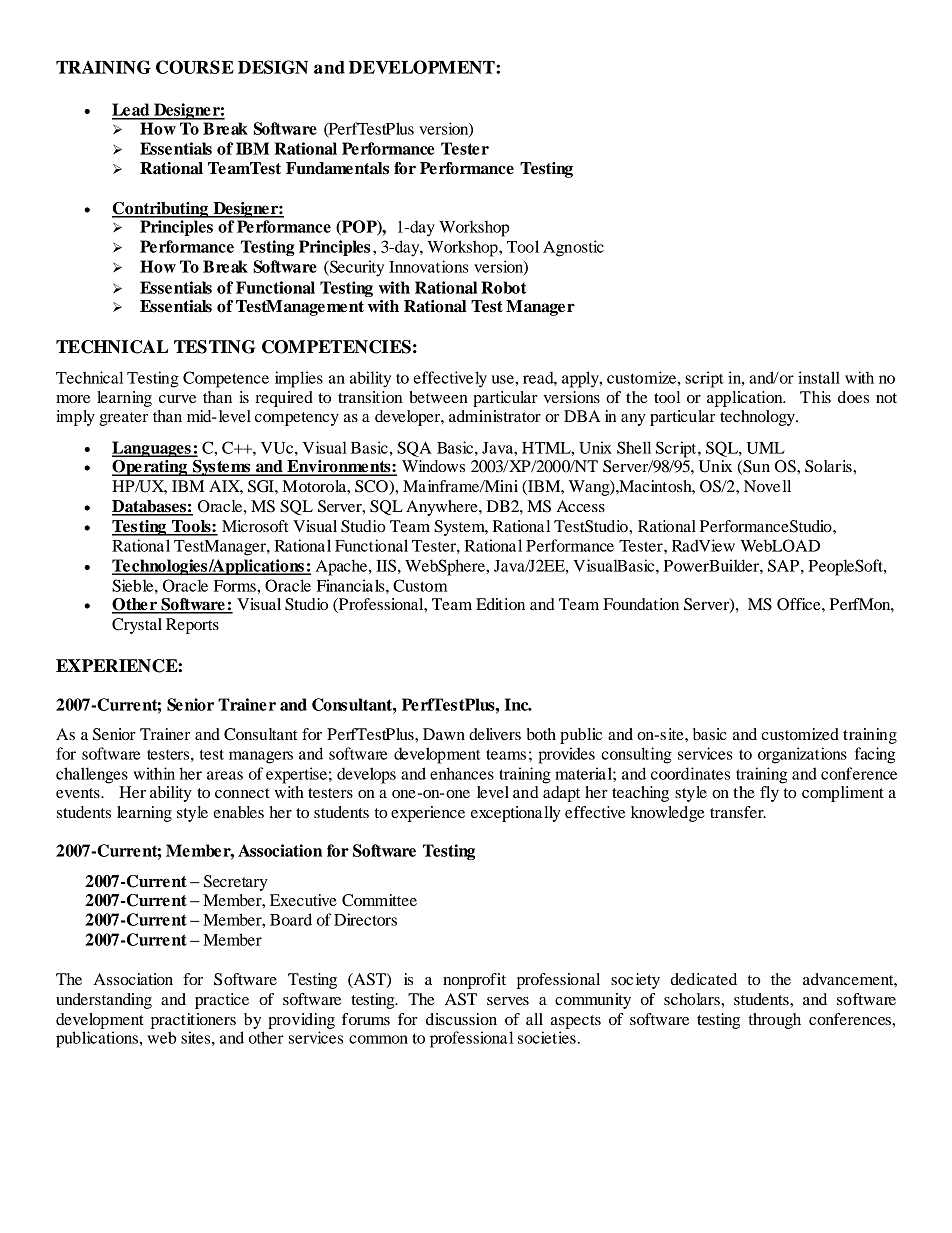 The height and width of the document is (1233, 952). Describe the element at coordinates (438, 397) in the document. I see `between` at that location.
